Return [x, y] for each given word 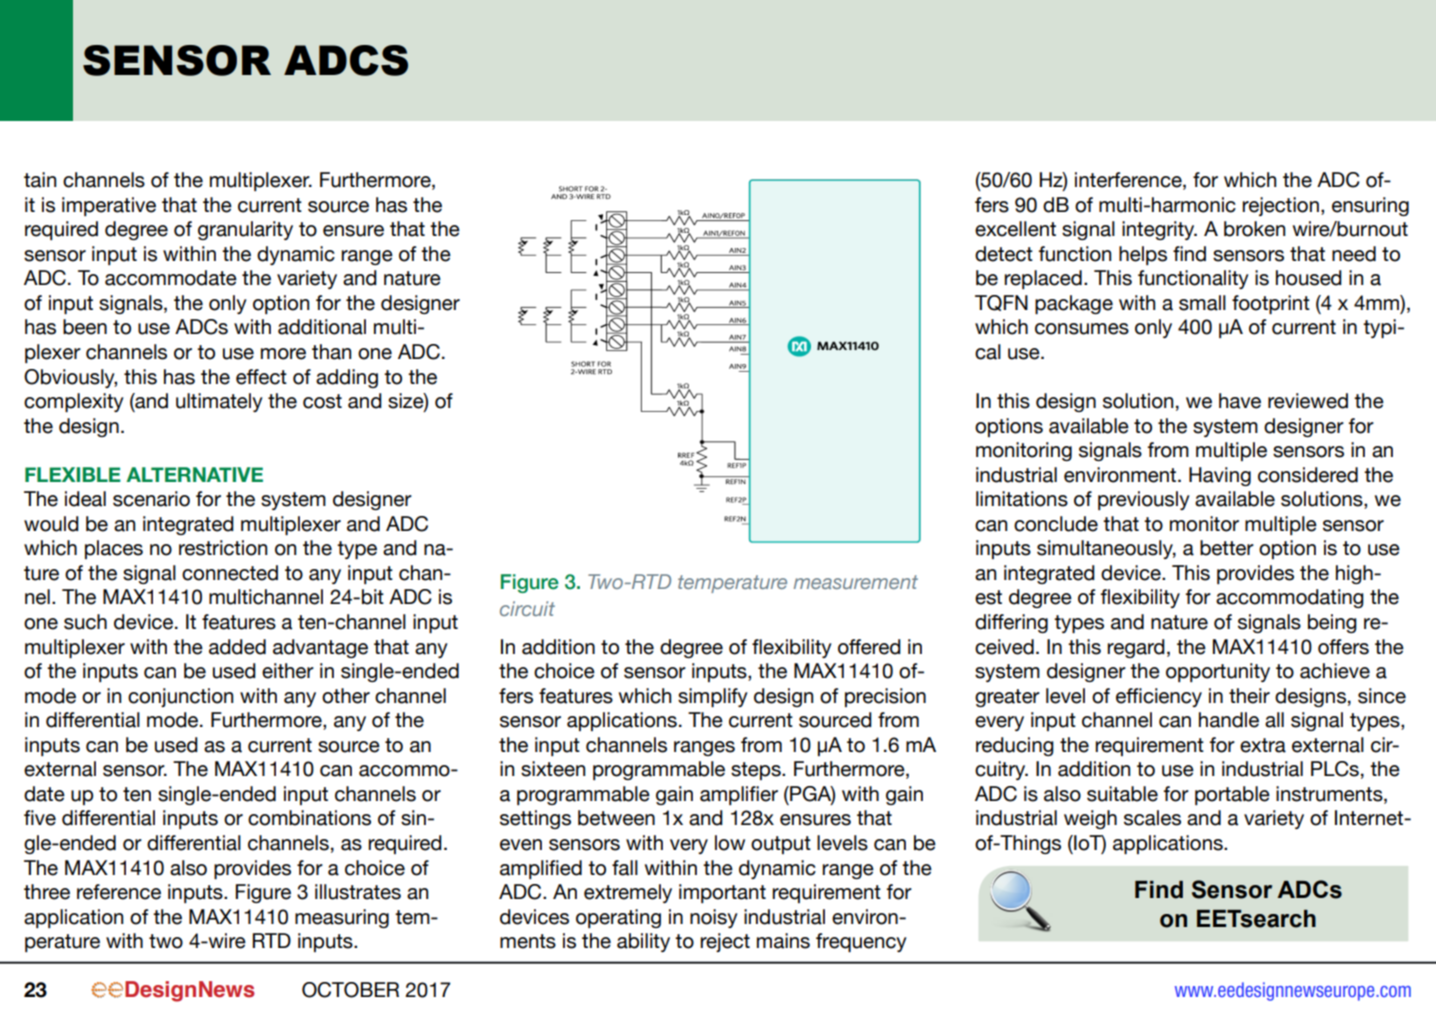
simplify [713, 697]
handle [1229, 720]
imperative [109, 206]
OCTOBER [350, 990]
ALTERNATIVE [194, 474]
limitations [1022, 499]
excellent [1015, 229]
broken [1254, 229]
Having [1220, 476]
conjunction [180, 697]
